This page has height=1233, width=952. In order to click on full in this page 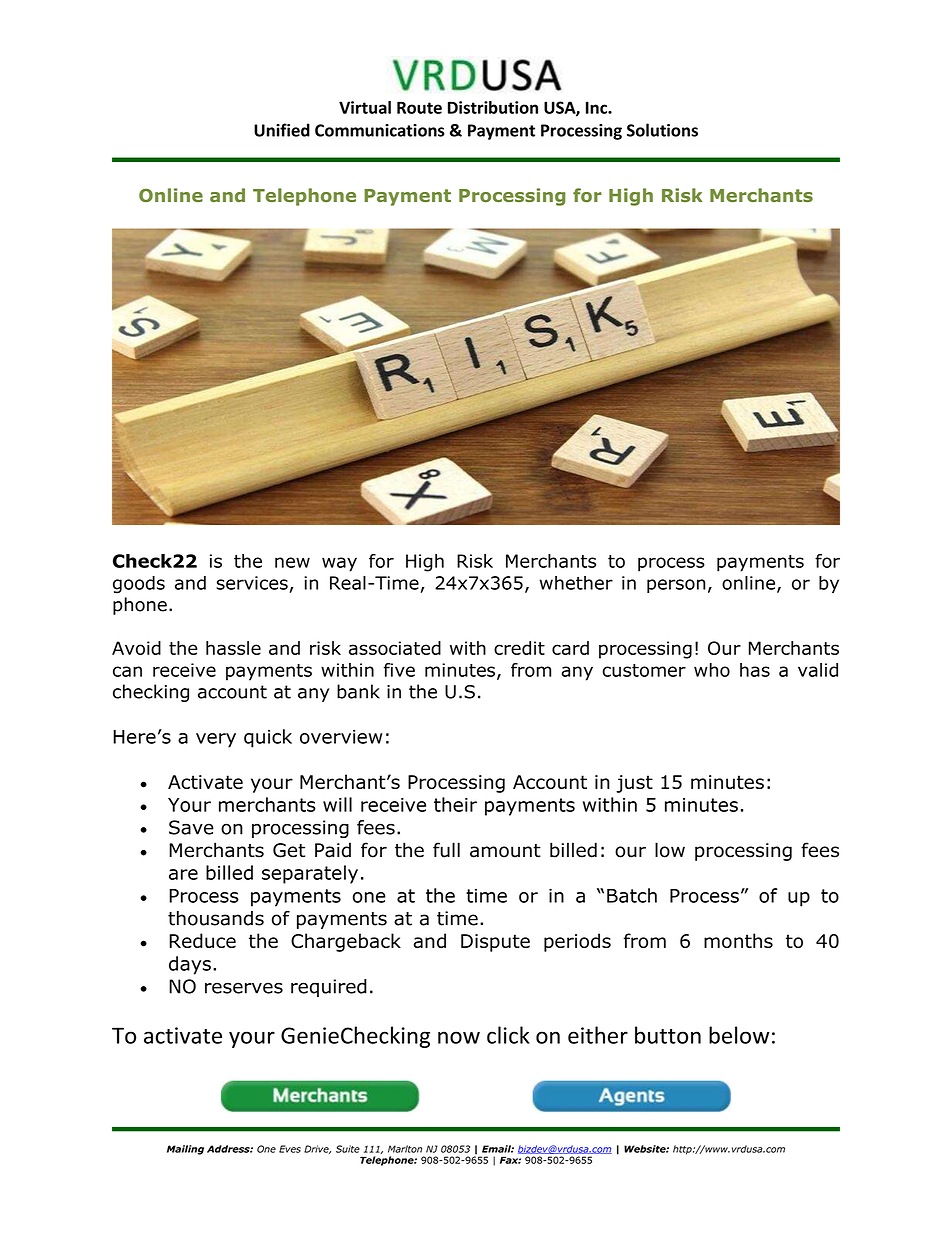, I will do `click(446, 850)`.
